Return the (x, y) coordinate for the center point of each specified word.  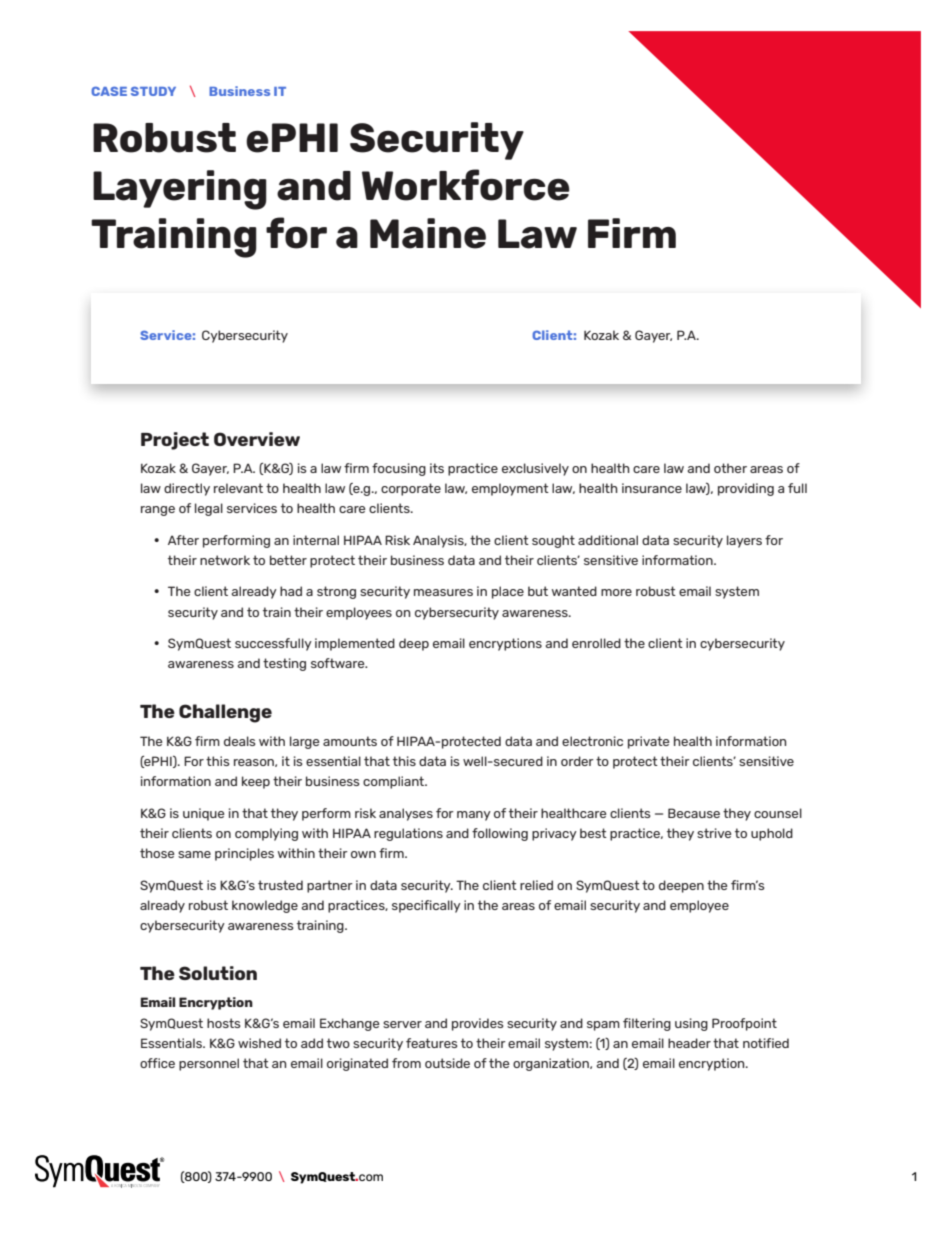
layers (744, 541)
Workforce (466, 185)
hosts (224, 1023)
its (437, 468)
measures (443, 592)
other (730, 468)
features (432, 1043)
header (689, 1043)
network (225, 560)
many (474, 816)
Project (175, 441)
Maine (428, 233)
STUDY (153, 91)
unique (203, 814)
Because (694, 813)
